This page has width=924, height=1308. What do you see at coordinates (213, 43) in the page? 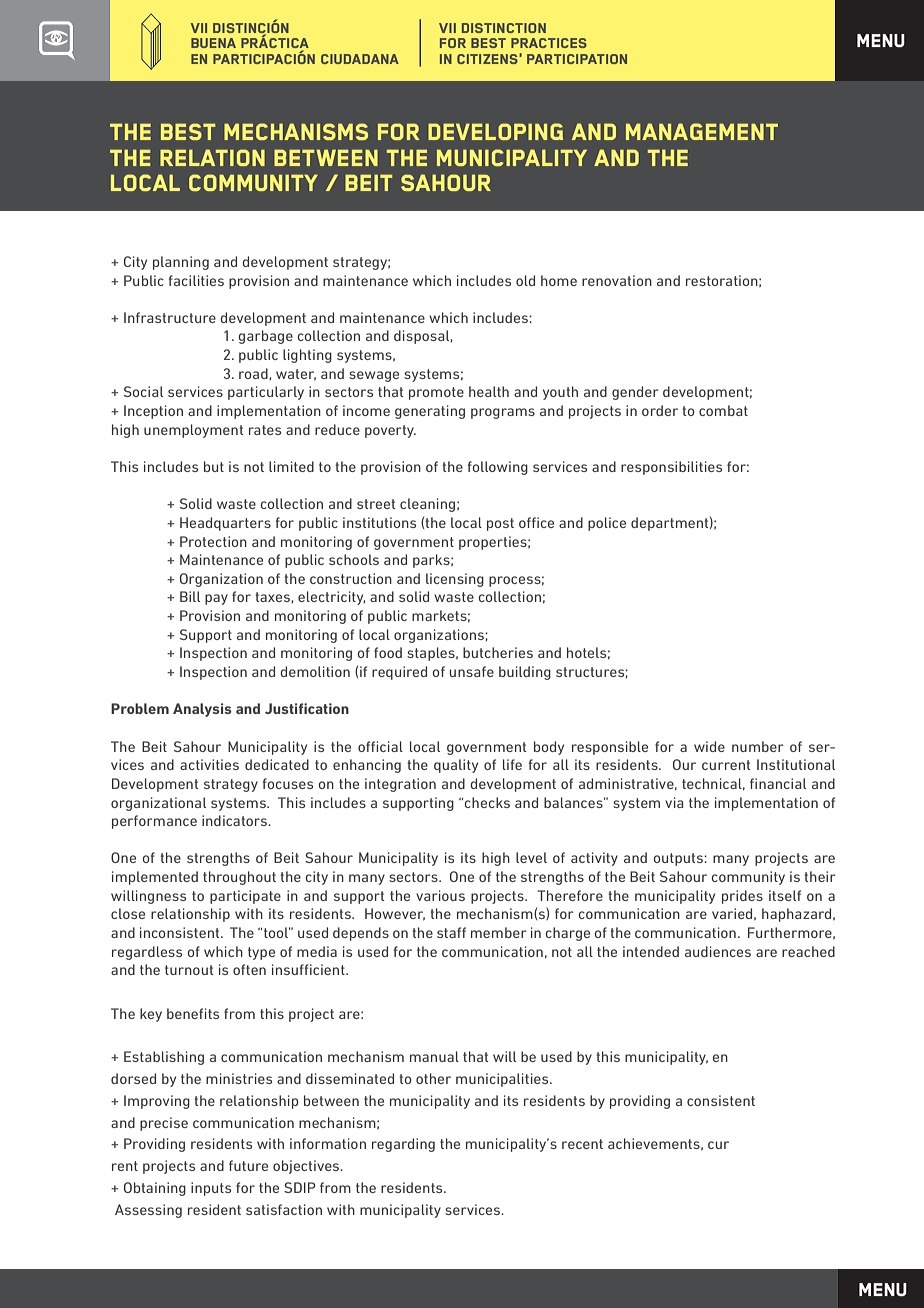
I see `BUENA` at bounding box center [213, 43].
